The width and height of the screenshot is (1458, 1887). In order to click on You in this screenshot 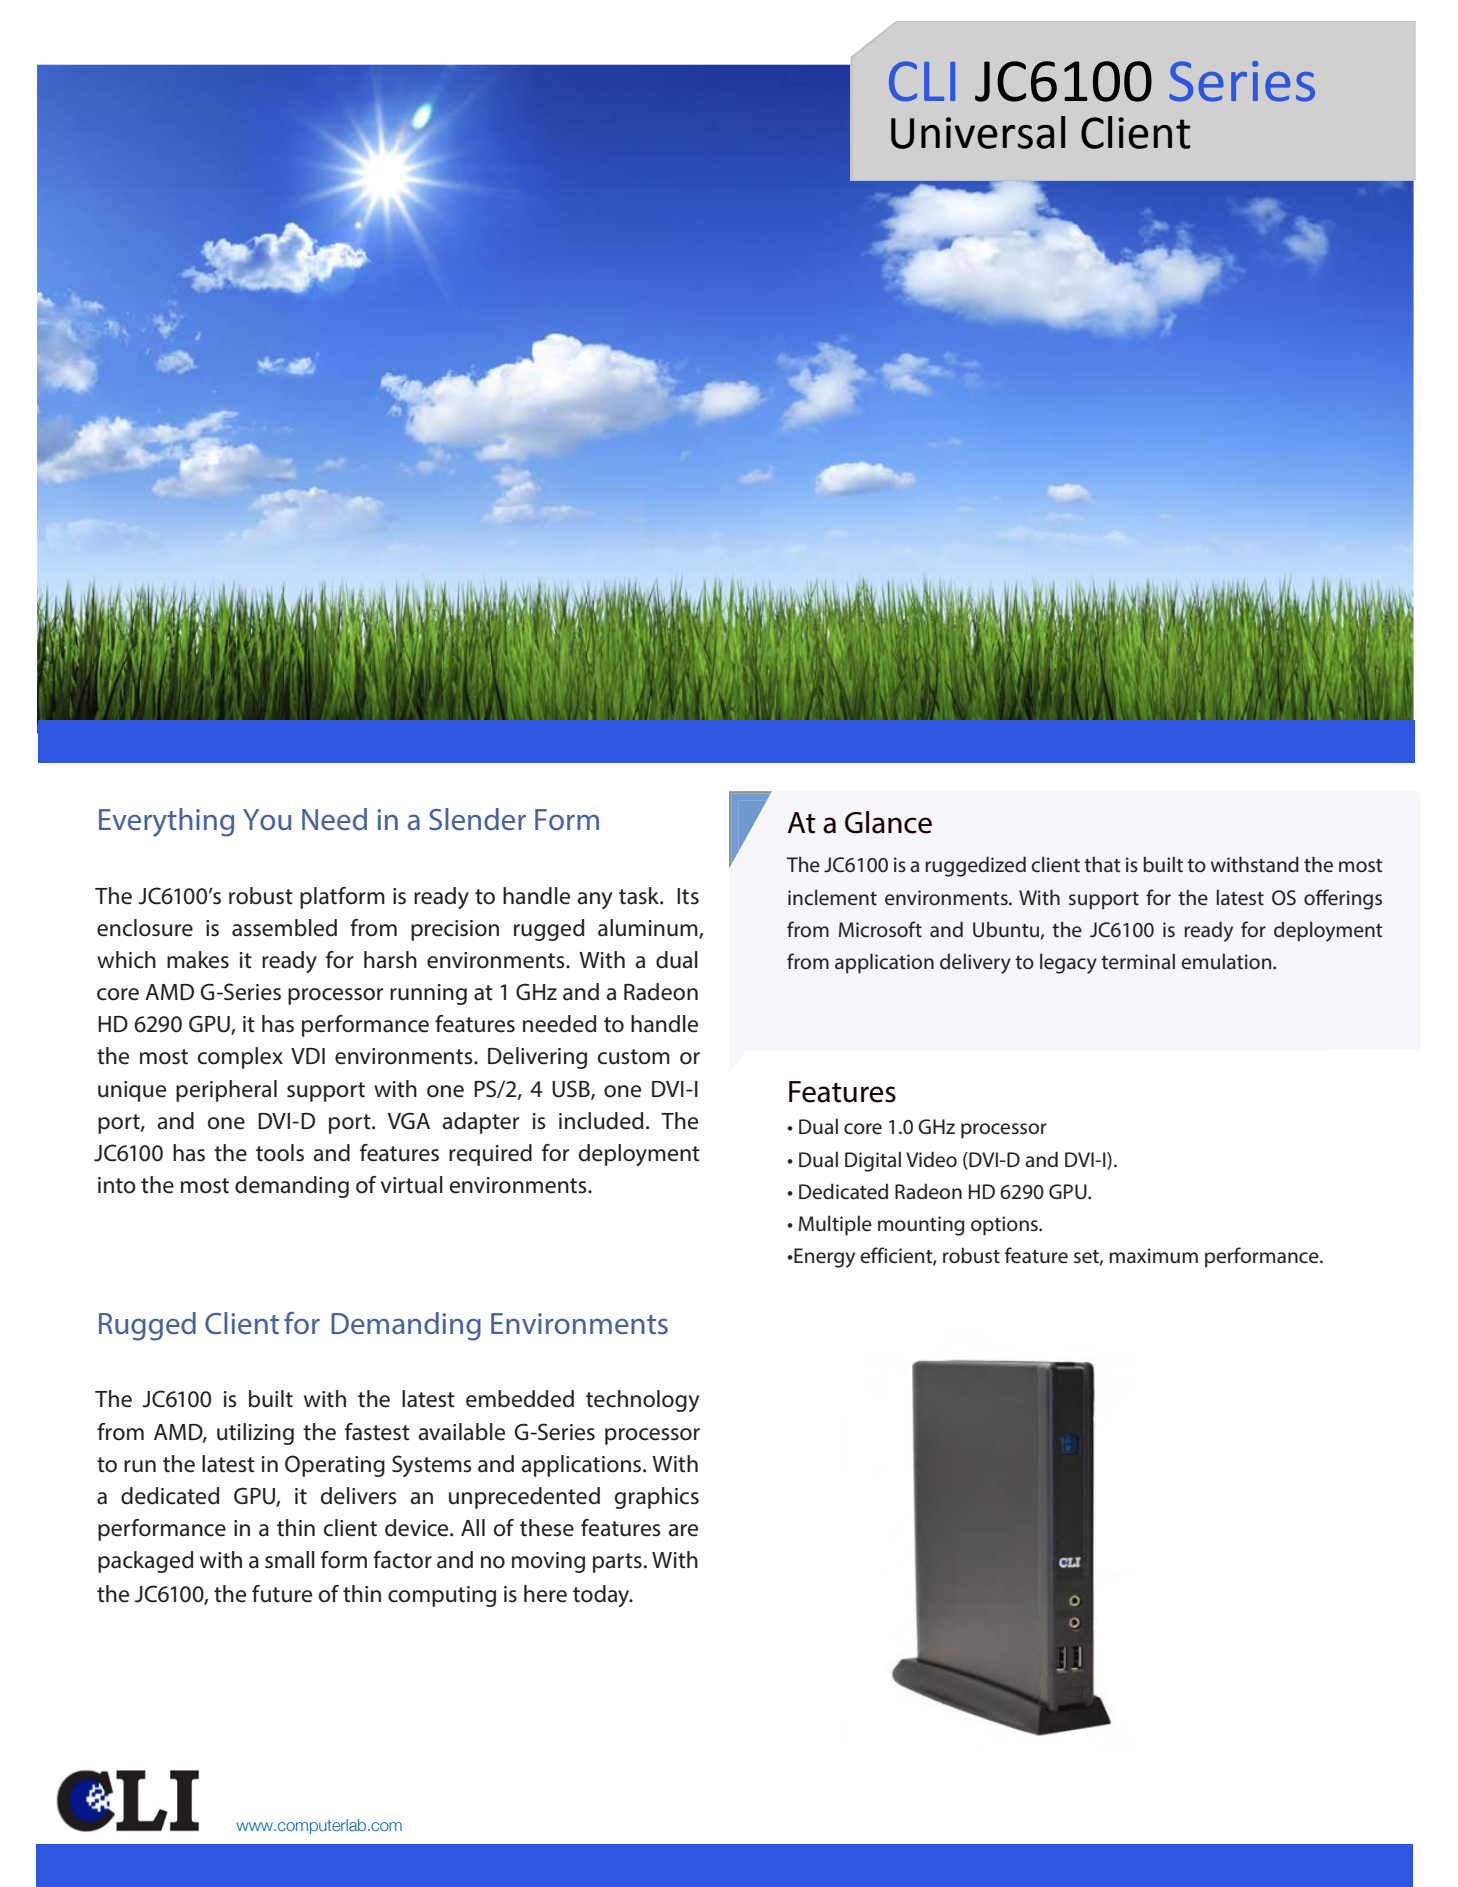, I will do `click(267, 820)`.
